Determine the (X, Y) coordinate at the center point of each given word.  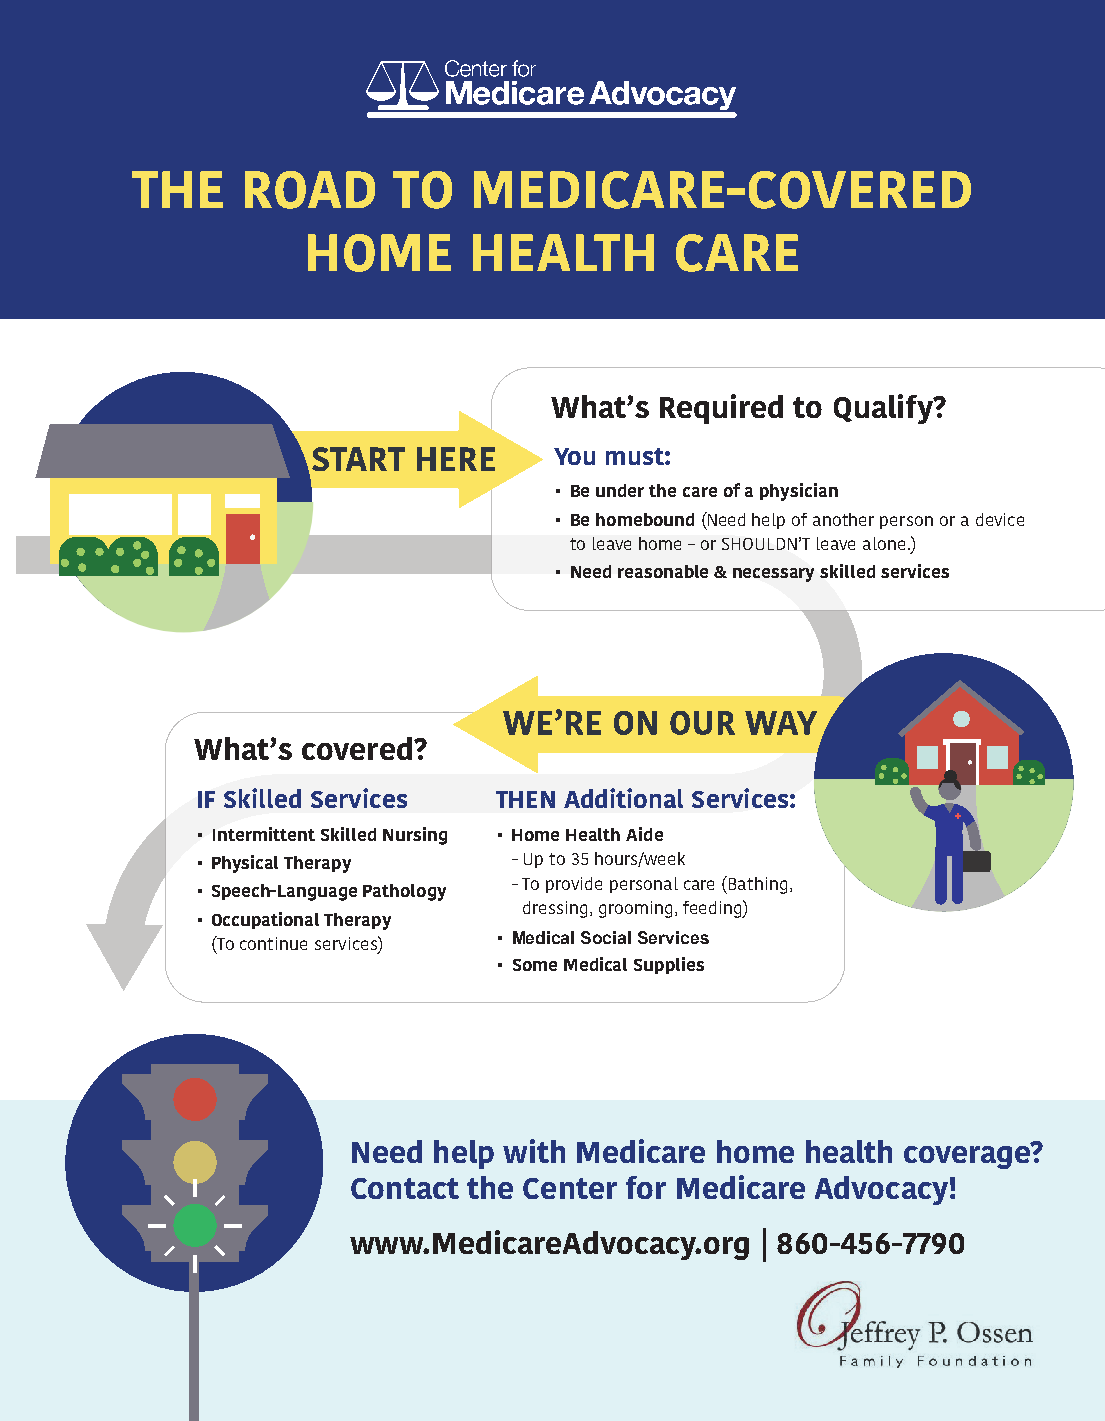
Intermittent (264, 834)
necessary (773, 575)
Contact (405, 1188)
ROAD (310, 190)
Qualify (885, 409)
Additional (623, 798)
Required (721, 409)
